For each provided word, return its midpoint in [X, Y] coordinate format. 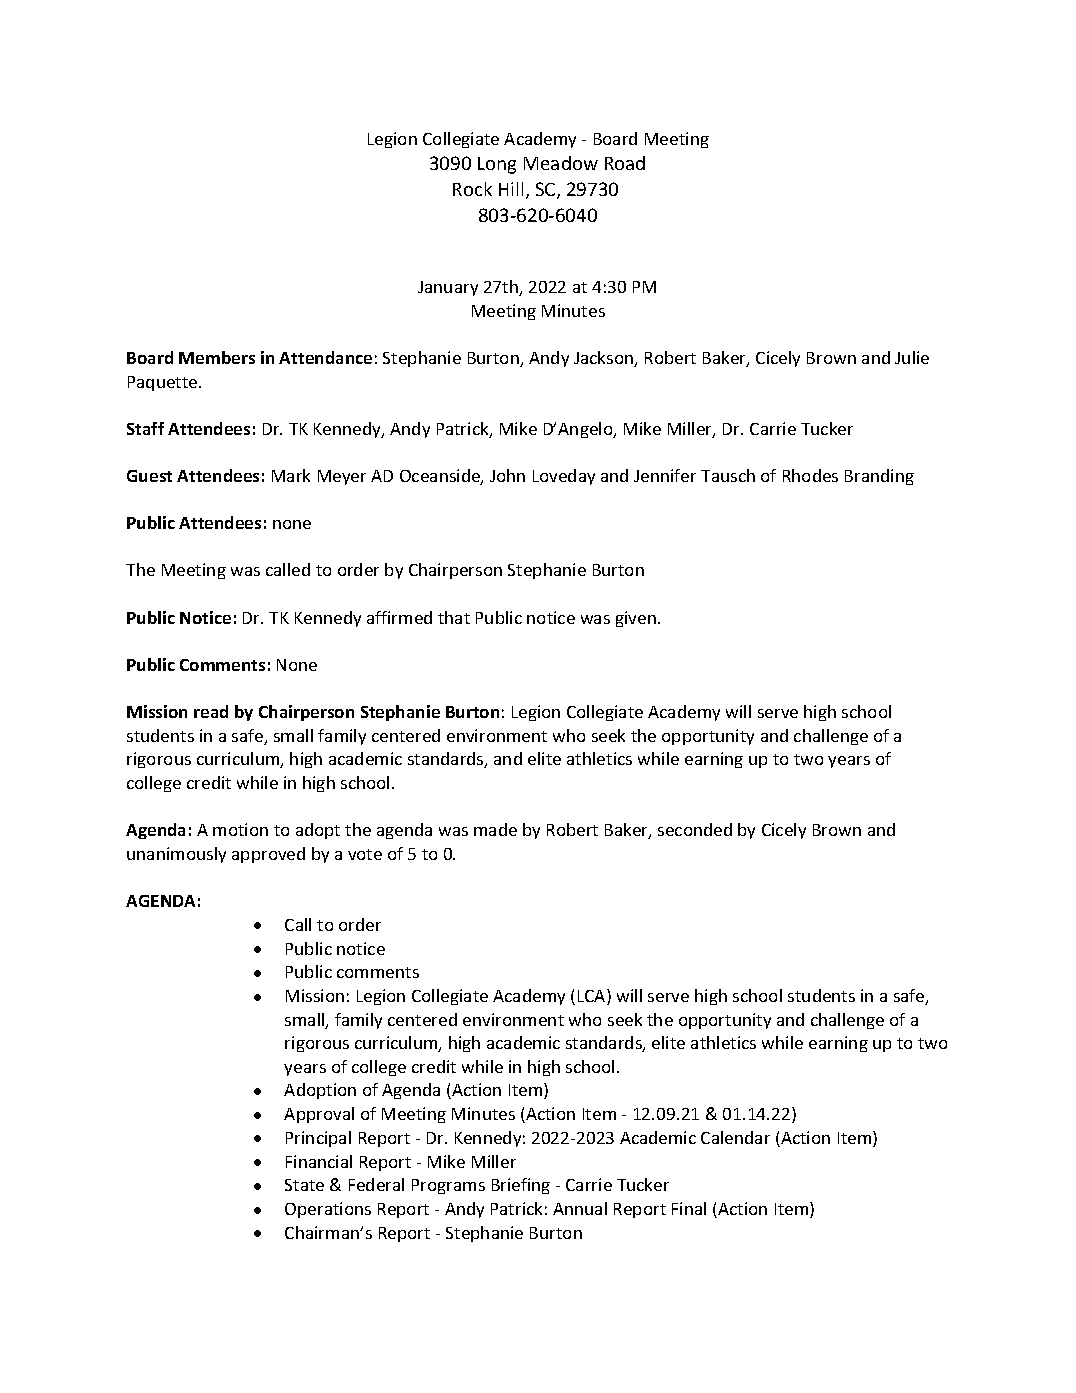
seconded [695, 829]
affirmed [399, 617]
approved [268, 855]
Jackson [604, 359]
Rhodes [810, 475]
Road [625, 163]
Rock [472, 189]
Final [689, 1208]
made [495, 829]
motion [240, 829]
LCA [593, 997]
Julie [912, 357]
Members [217, 357]
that [454, 617]
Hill [511, 189]
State [304, 1185]
